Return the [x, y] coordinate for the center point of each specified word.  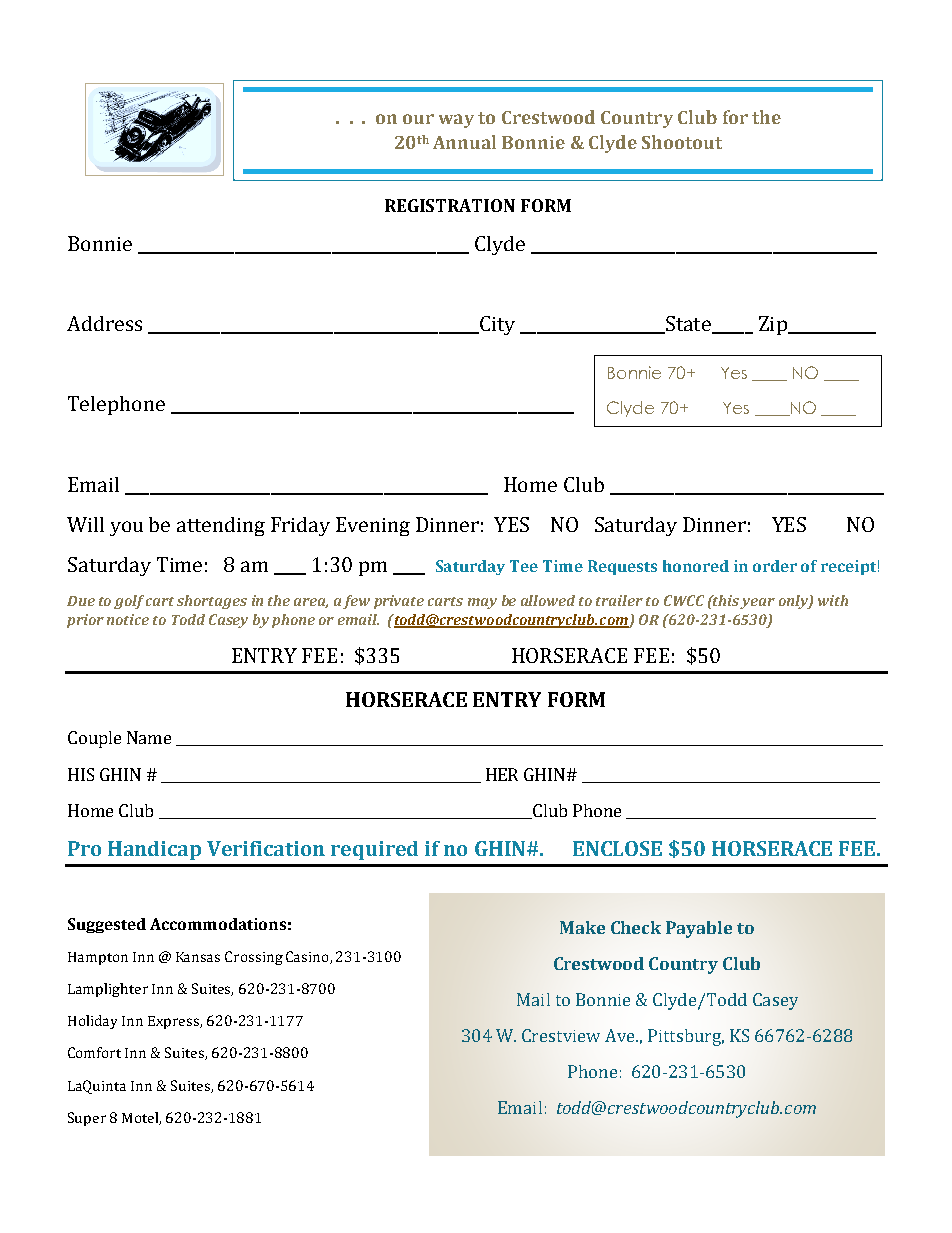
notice [128, 619]
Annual [464, 142]
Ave [621, 1035]
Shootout [682, 142]
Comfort [94, 1052]
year [757, 603]
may [482, 603]
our [418, 119]
